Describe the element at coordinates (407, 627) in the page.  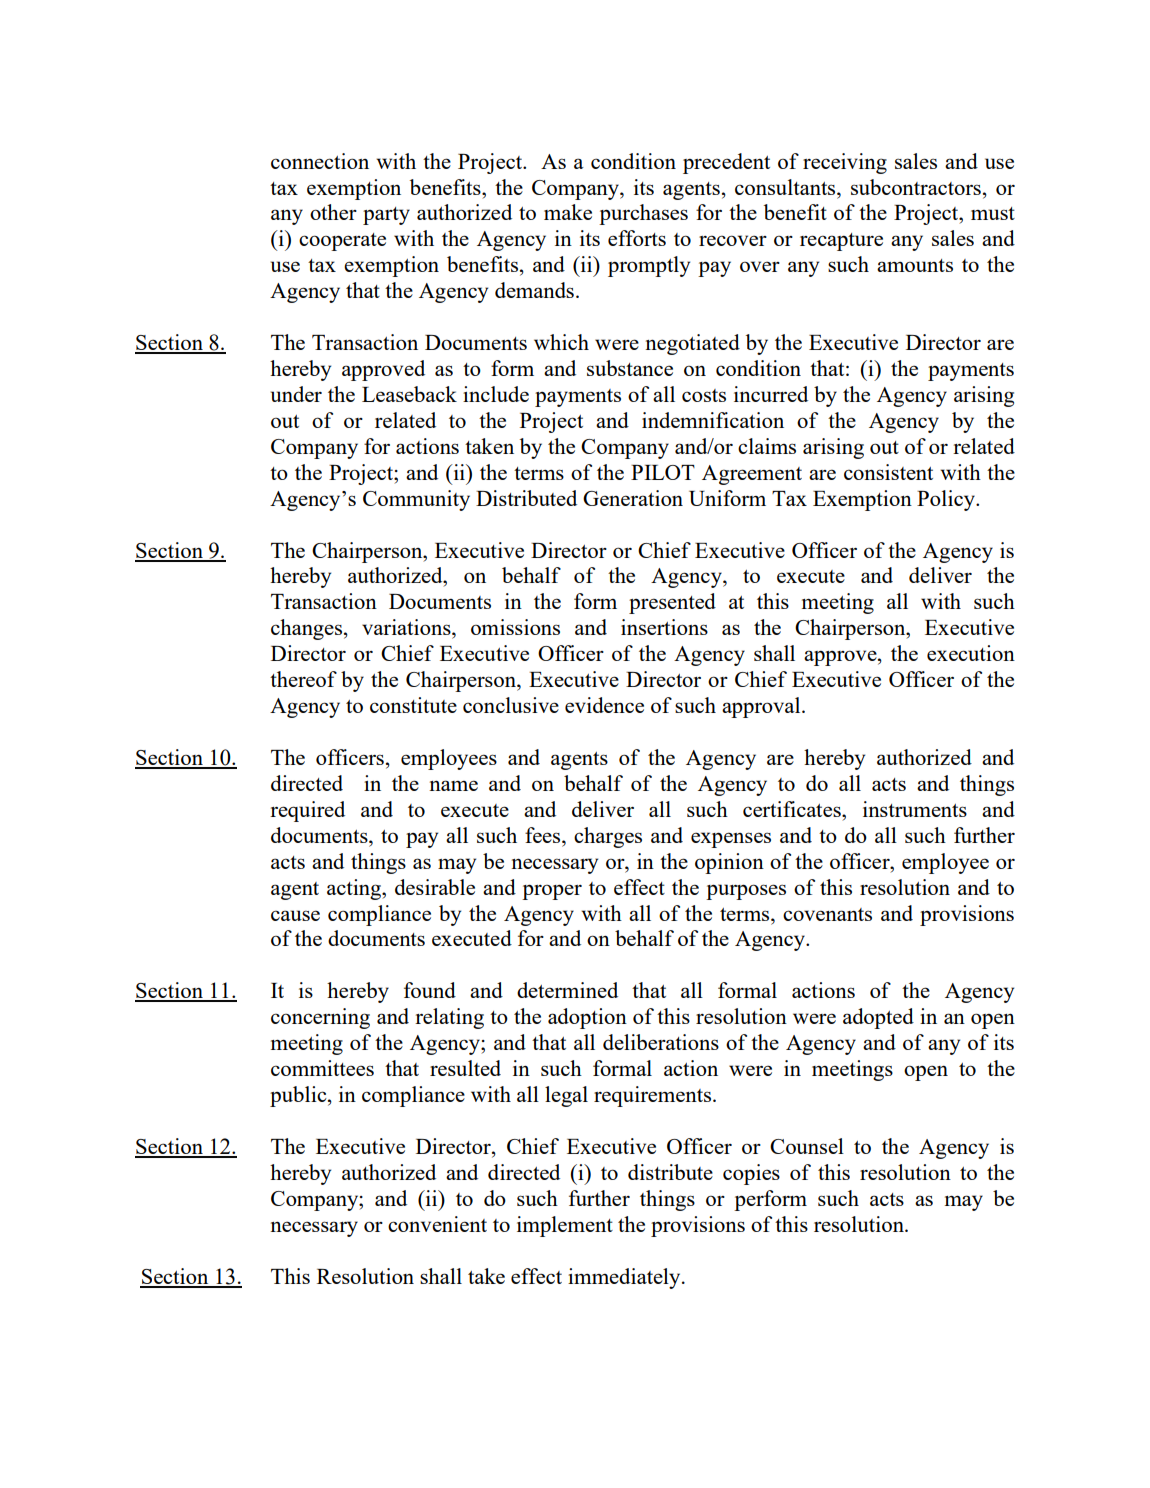
I see `variations` at that location.
